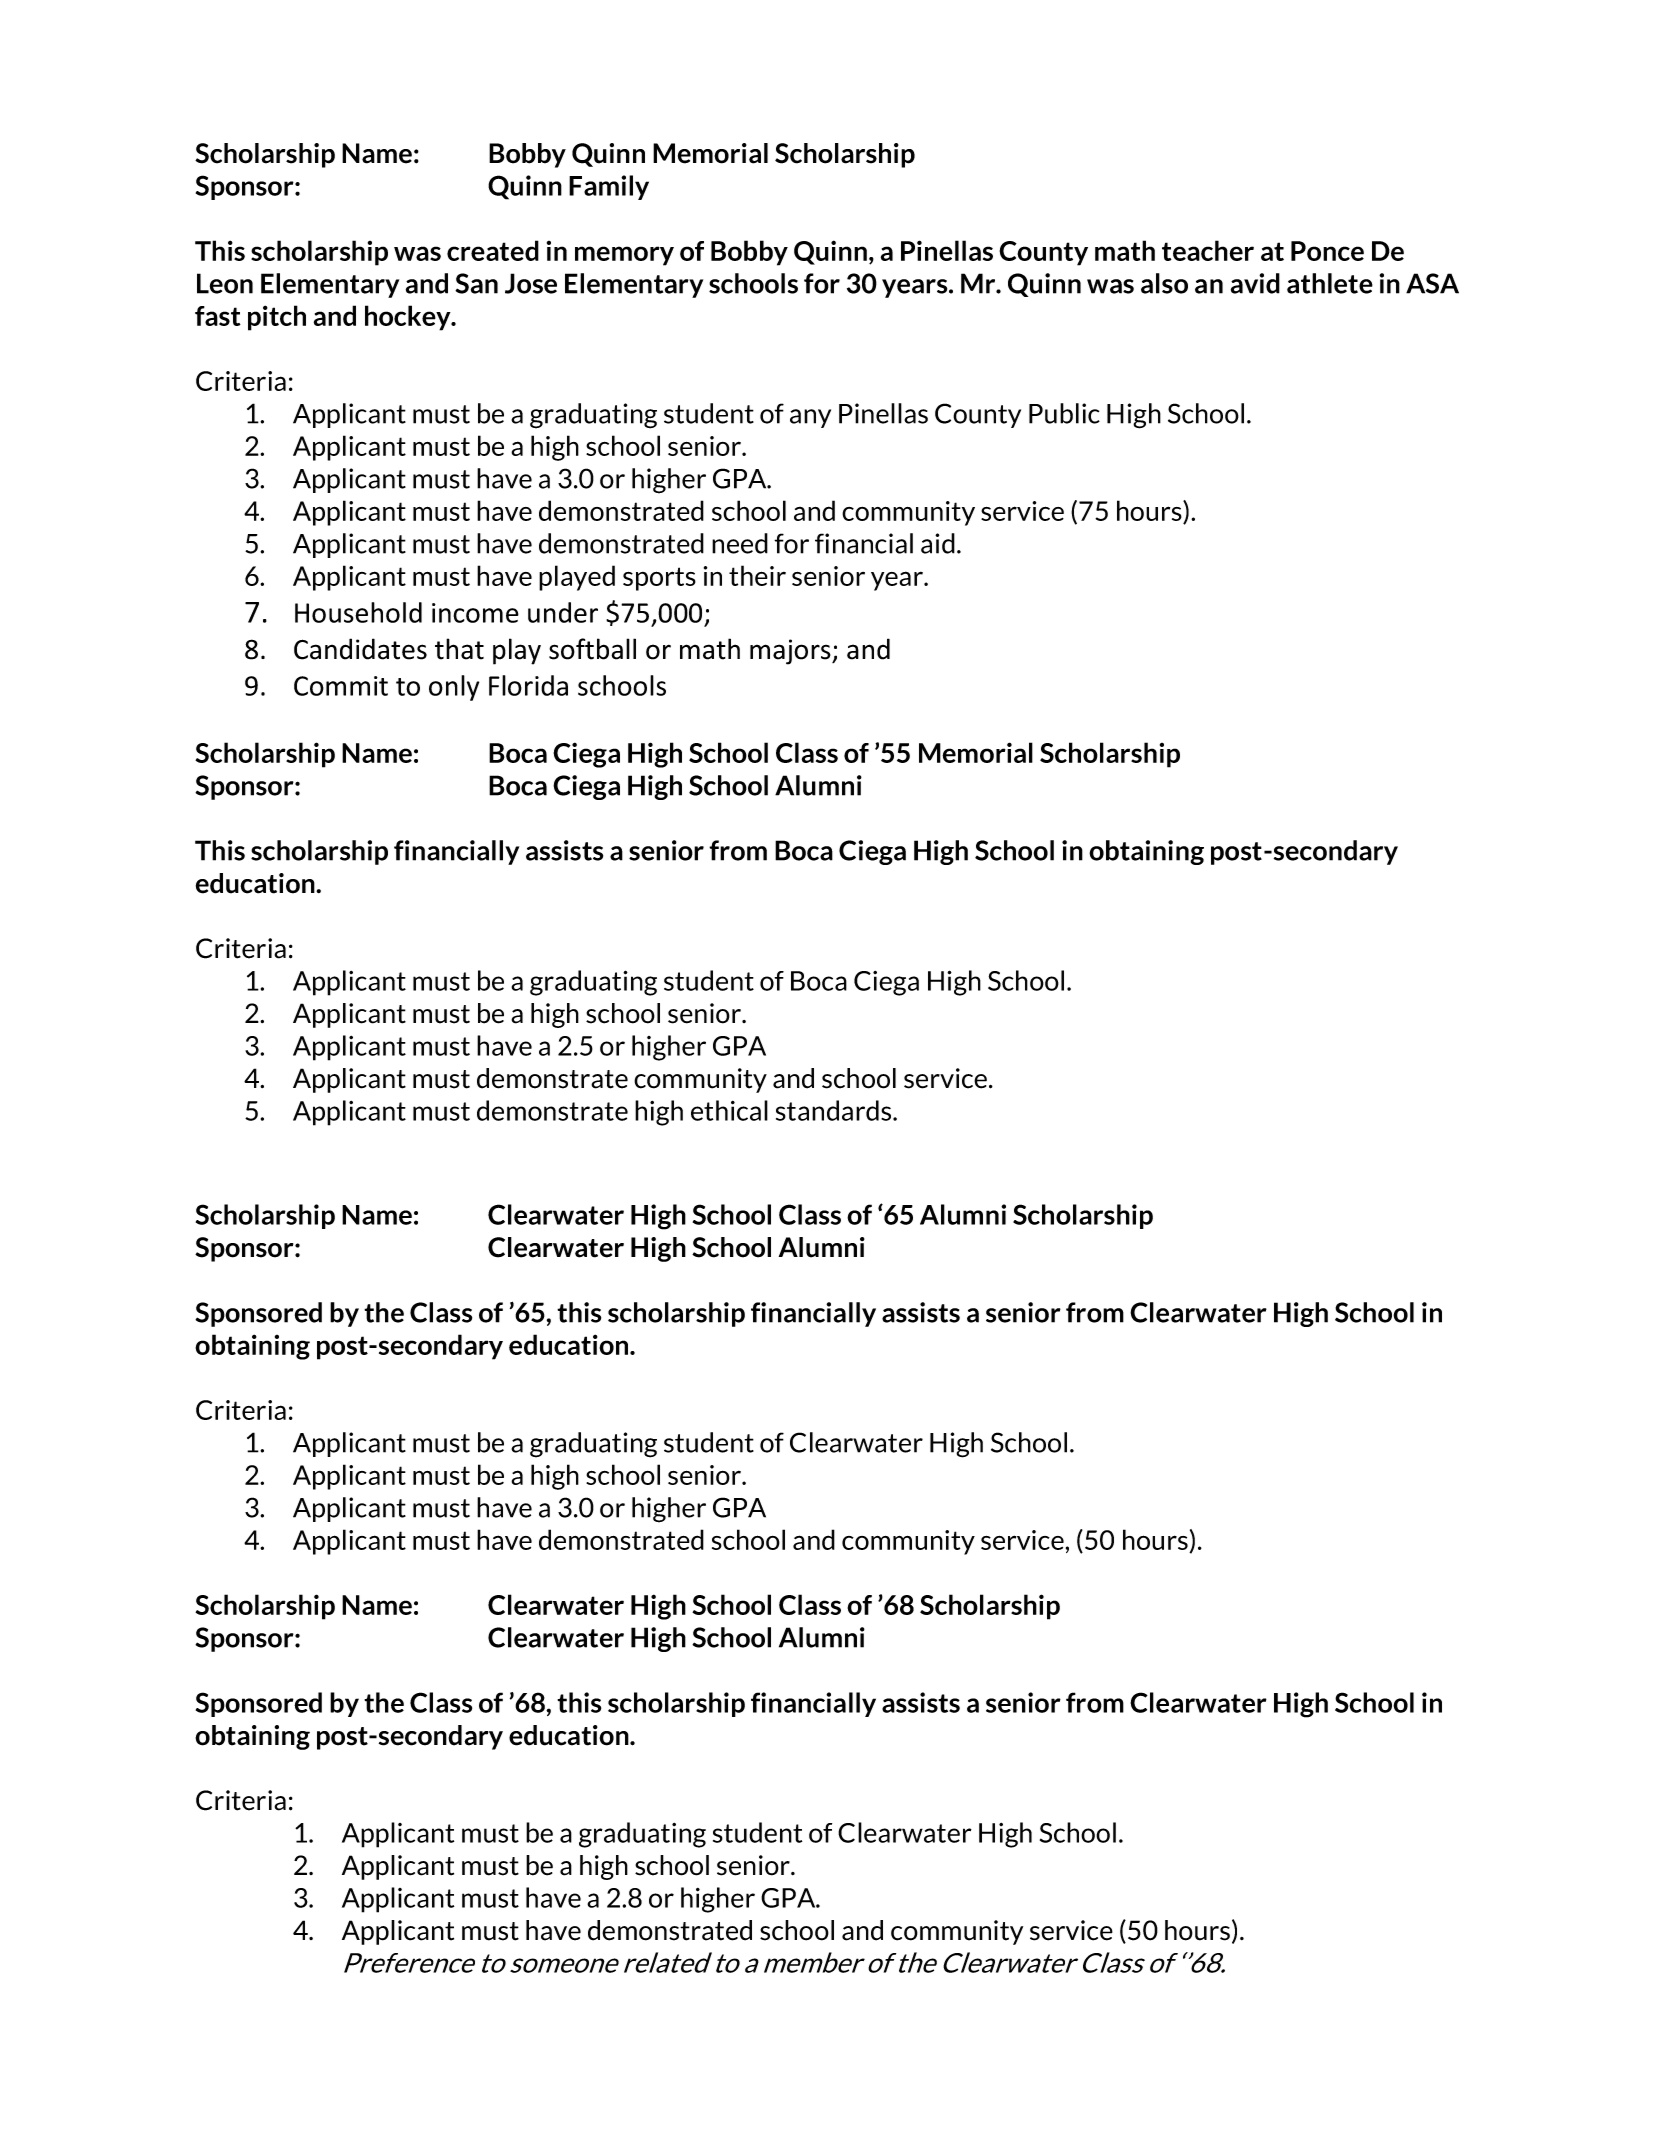 The image size is (1659, 2146). Describe the element at coordinates (1064, 413) in the screenshot. I see `Public` at that location.
